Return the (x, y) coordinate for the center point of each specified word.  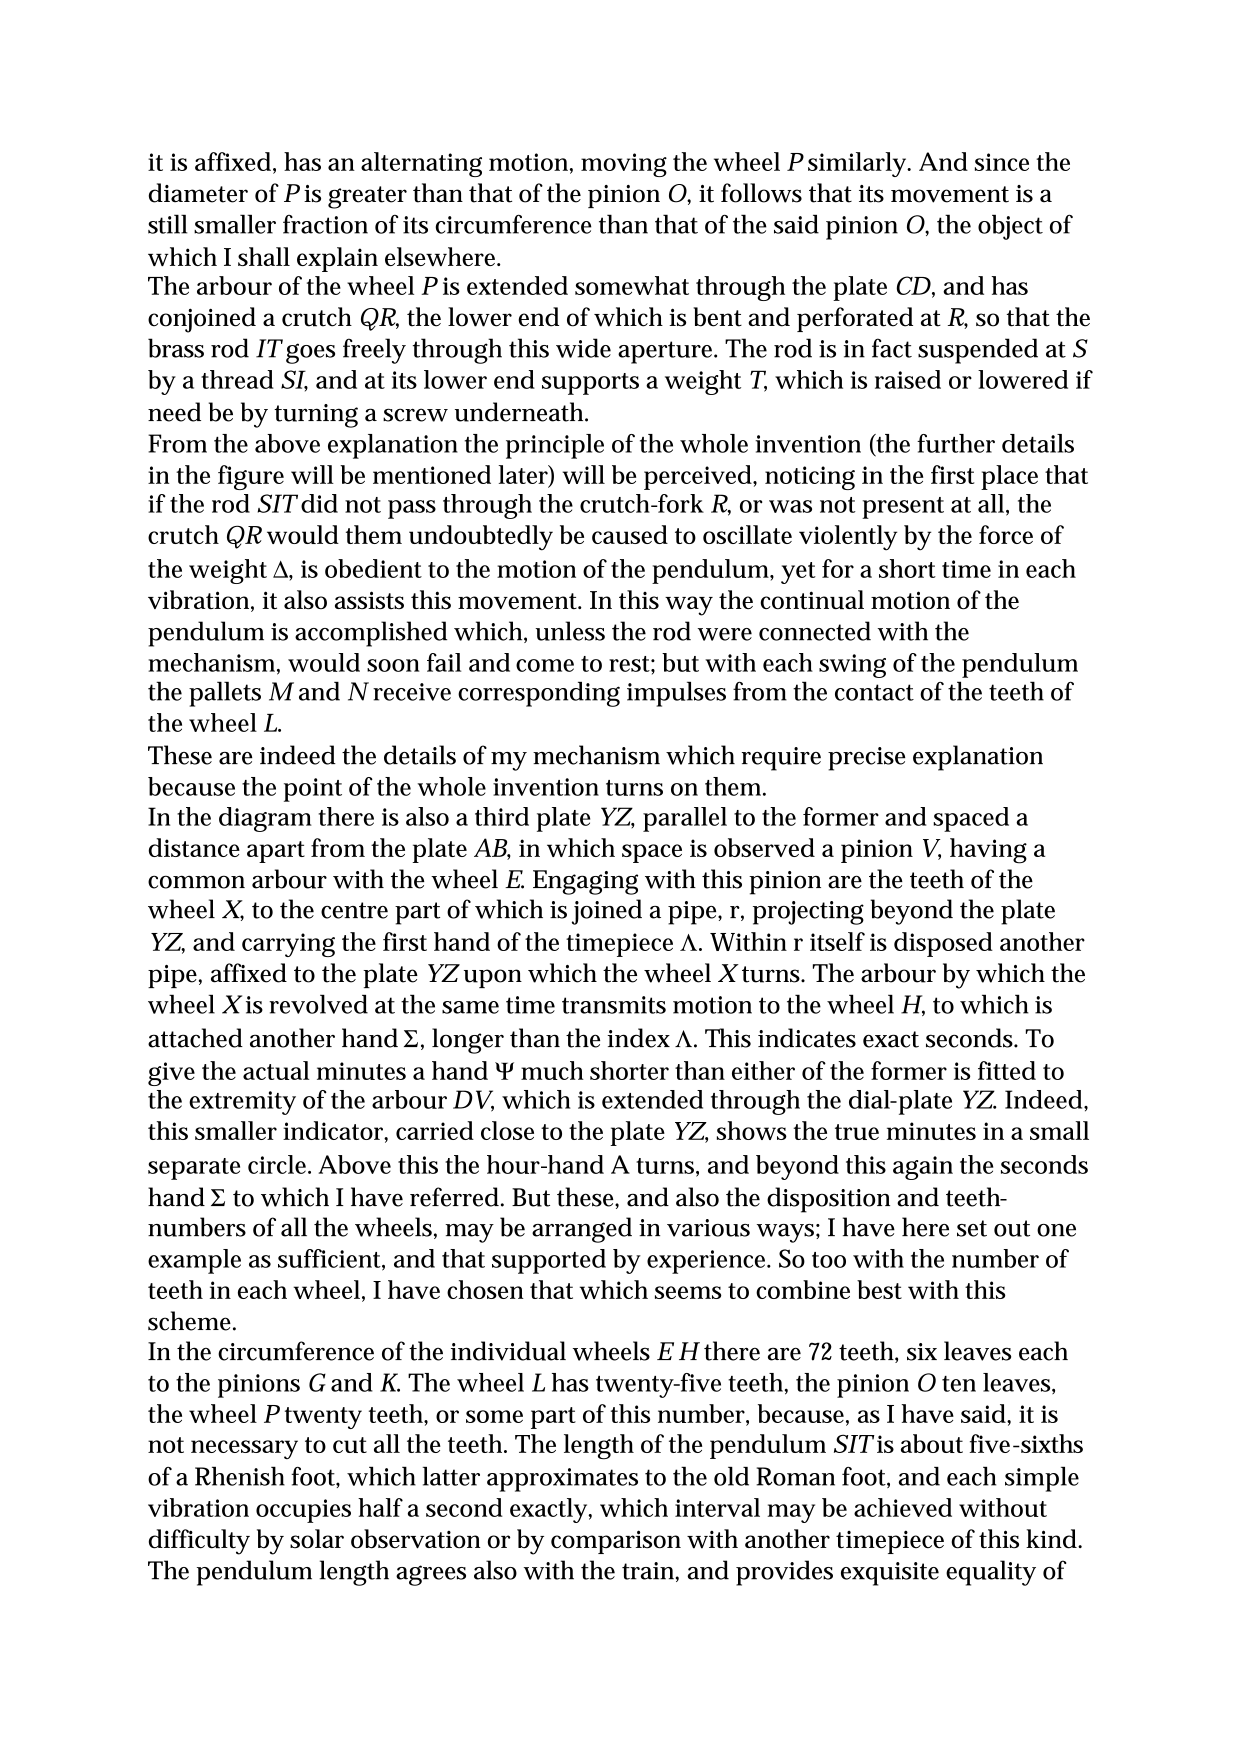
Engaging (585, 882)
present (903, 508)
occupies (303, 1511)
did (319, 503)
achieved (903, 1507)
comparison (616, 1542)
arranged (582, 1230)
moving (624, 165)
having (988, 851)
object (1010, 227)
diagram (265, 819)
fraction (325, 224)
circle (279, 1164)
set (972, 1228)
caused (630, 534)
